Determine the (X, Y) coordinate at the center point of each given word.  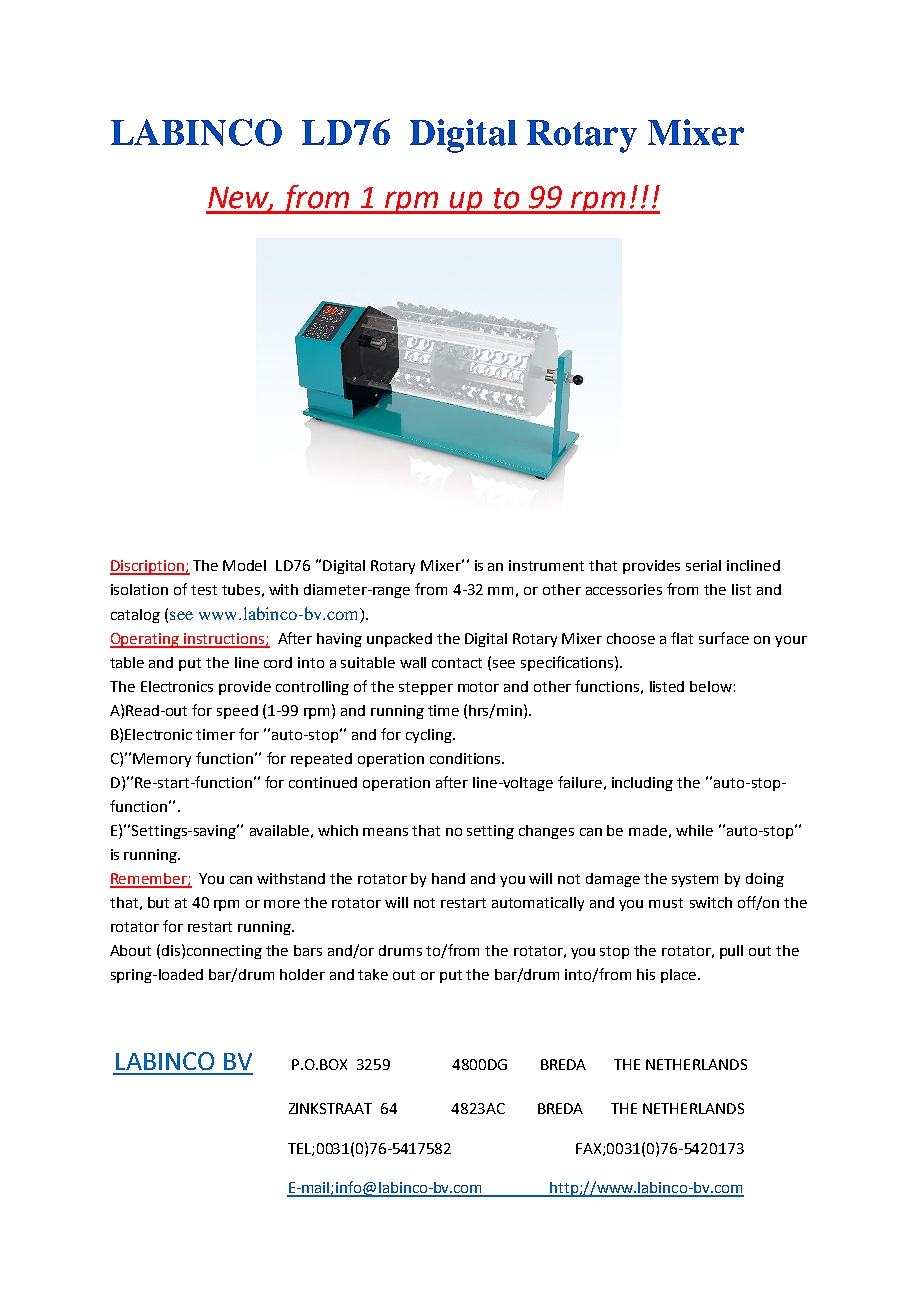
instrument (546, 565)
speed (237, 712)
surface (724, 638)
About (130, 950)
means (385, 832)
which (338, 830)
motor (478, 687)
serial (703, 565)
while (694, 830)
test (204, 590)
